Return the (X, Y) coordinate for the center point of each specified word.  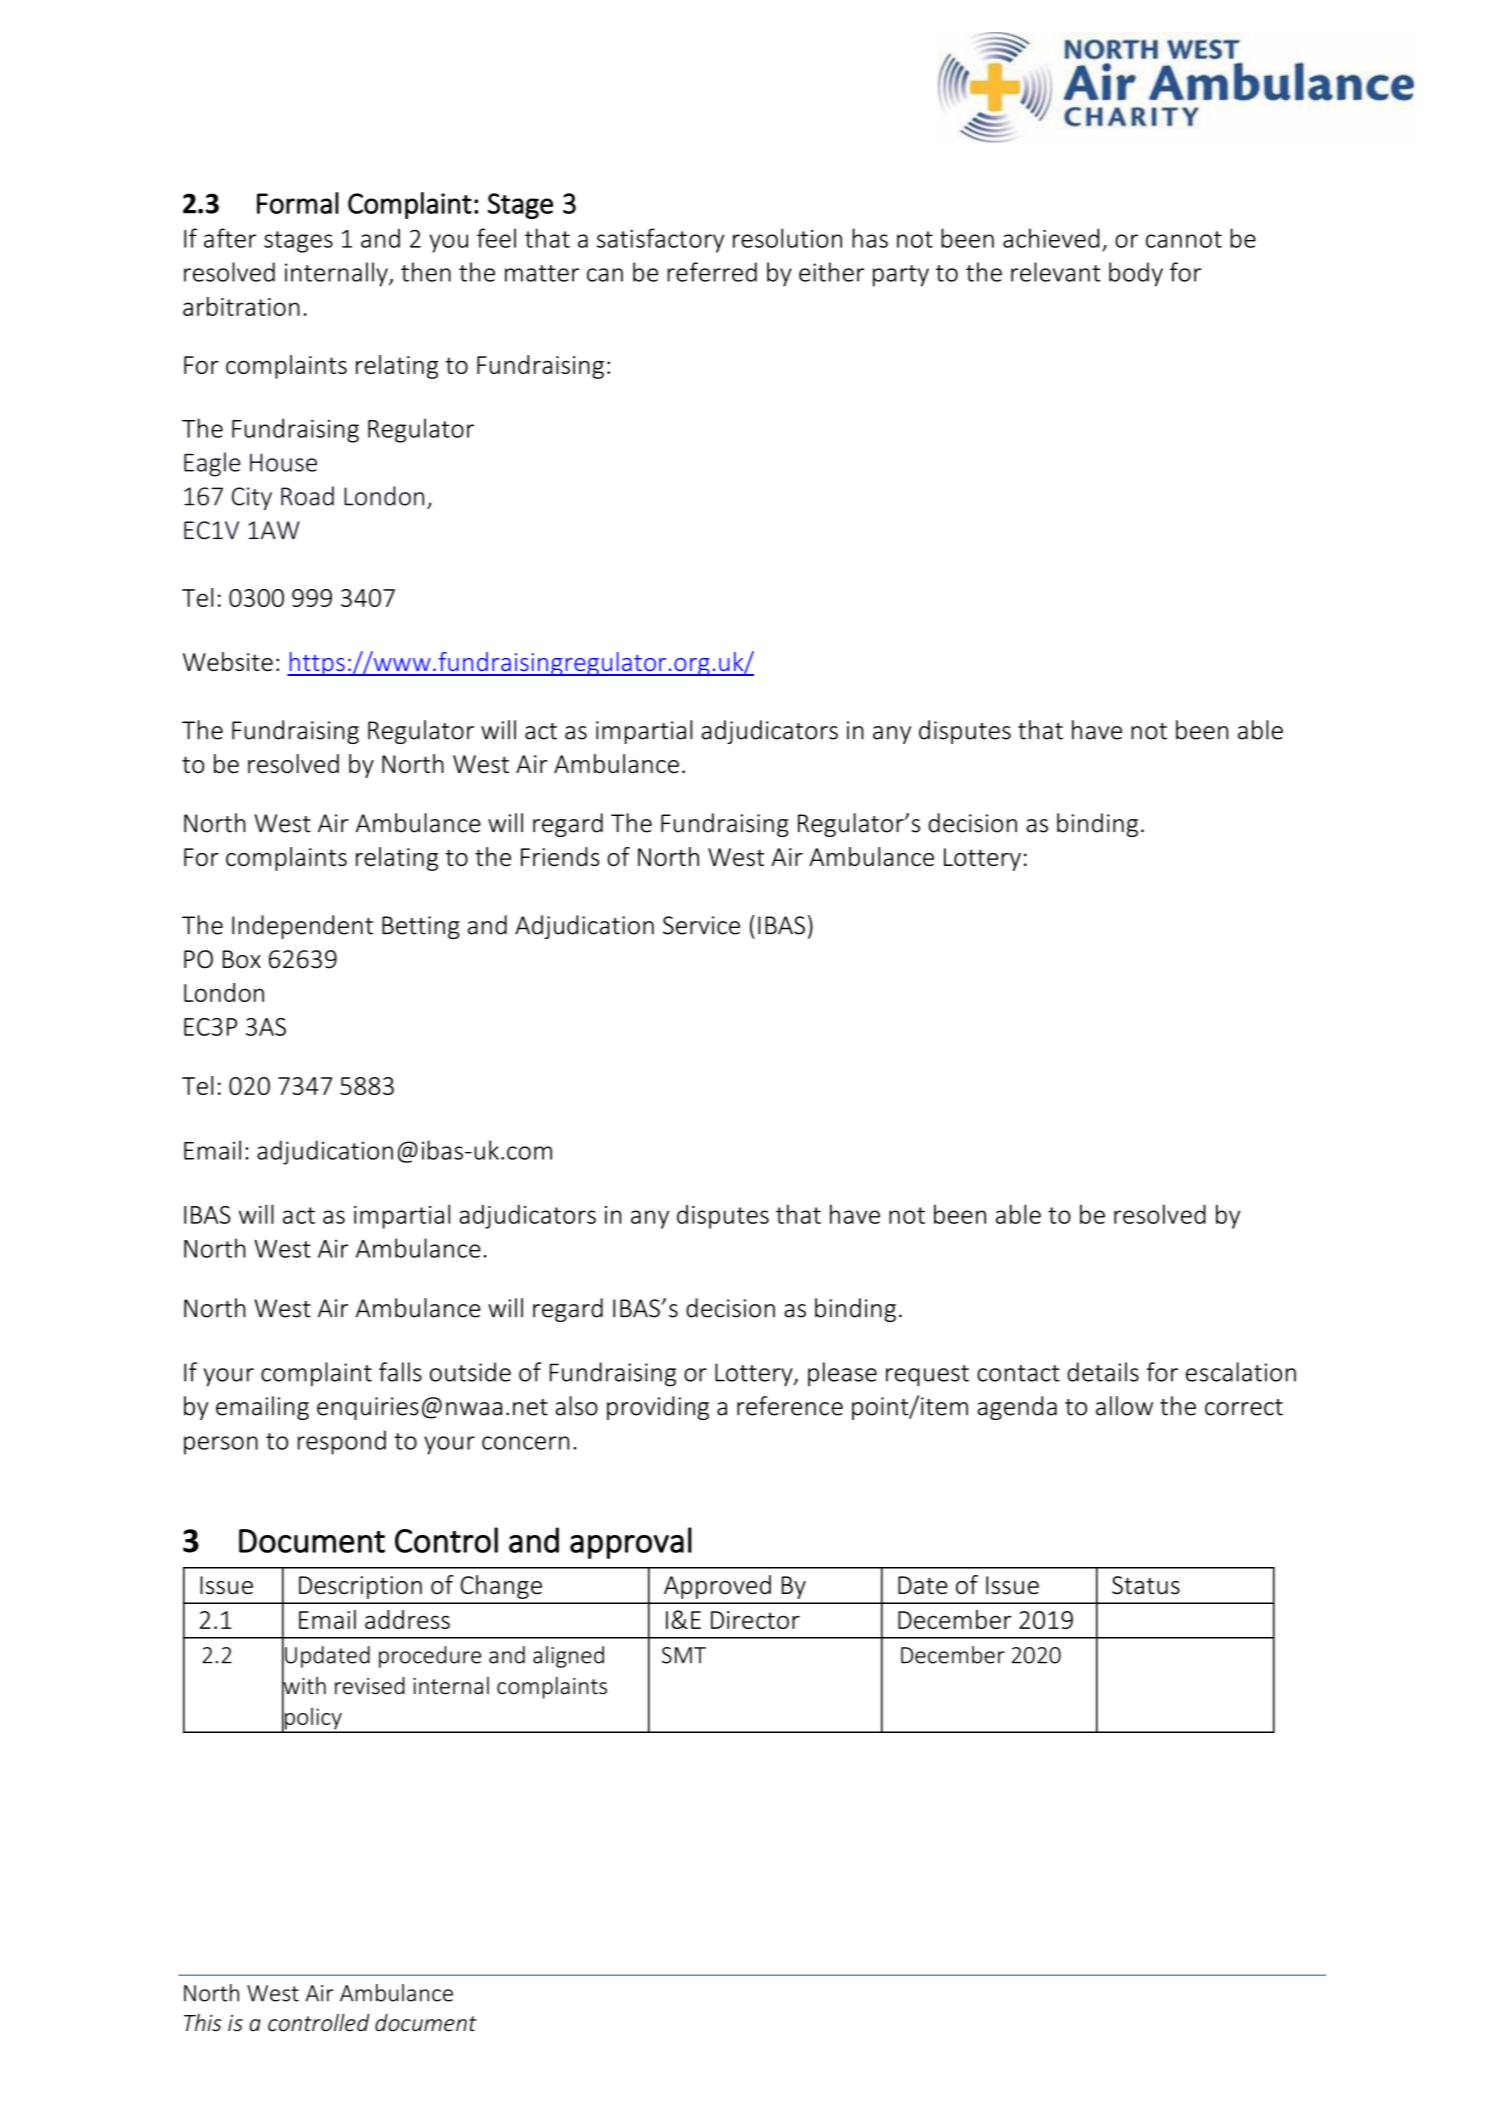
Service (701, 925)
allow (1124, 1406)
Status (1146, 1585)
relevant (1056, 272)
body (1136, 274)
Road (307, 496)
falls (400, 1372)
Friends (560, 856)
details (1103, 1372)
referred (712, 272)
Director (755, 1620)
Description (360, 1587)
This (203, 2023)
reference (790, 1406)
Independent (302, 927)
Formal (298, 203)
